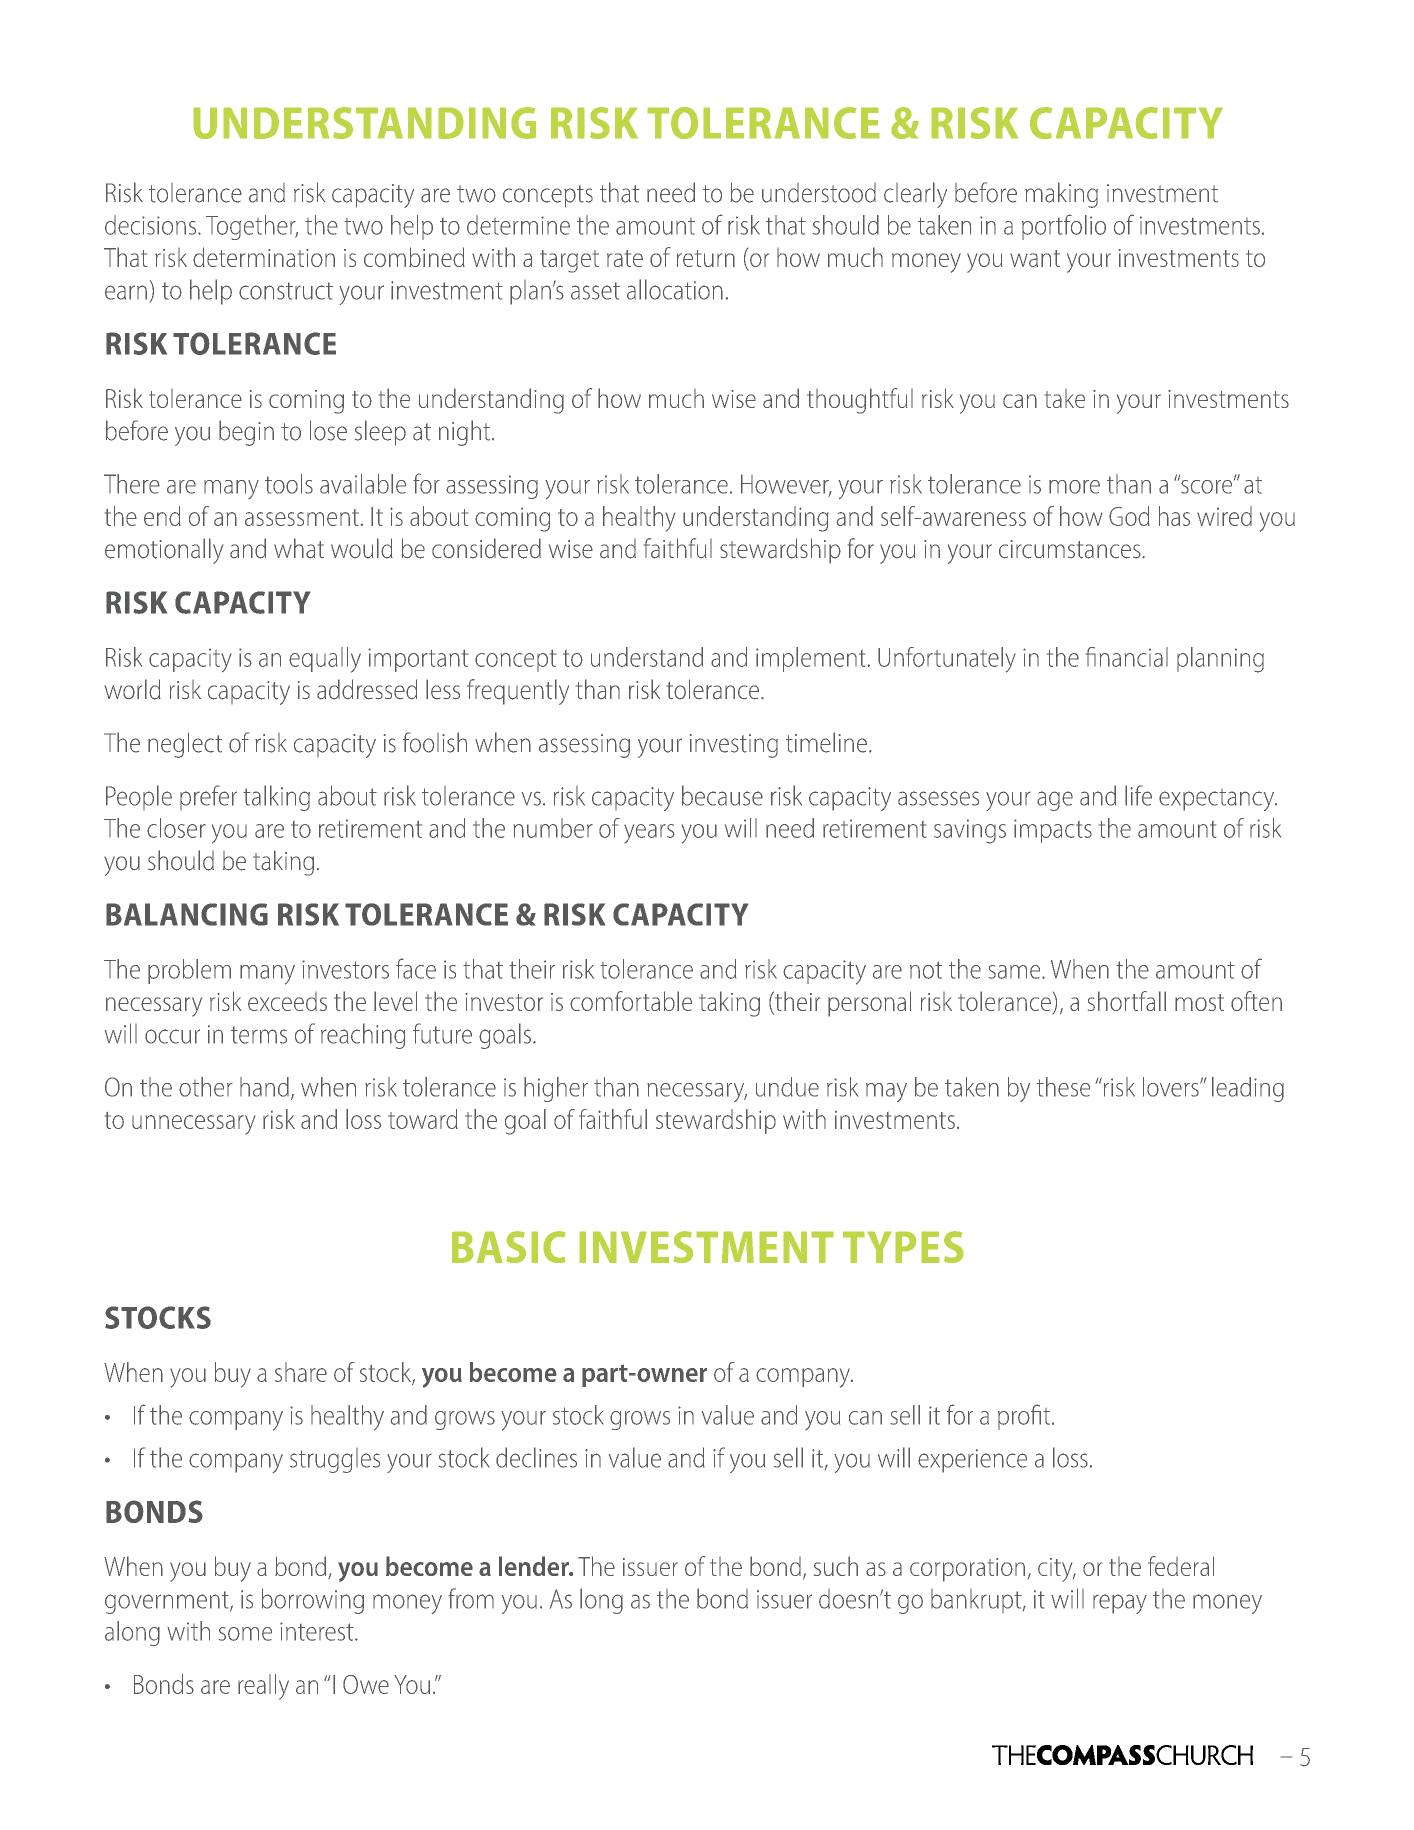 The width and height of the image is (1414, 1830). What do you see at coordinates (325, 660) in the image?
I see `equally` at bounding box center [325, 660].
